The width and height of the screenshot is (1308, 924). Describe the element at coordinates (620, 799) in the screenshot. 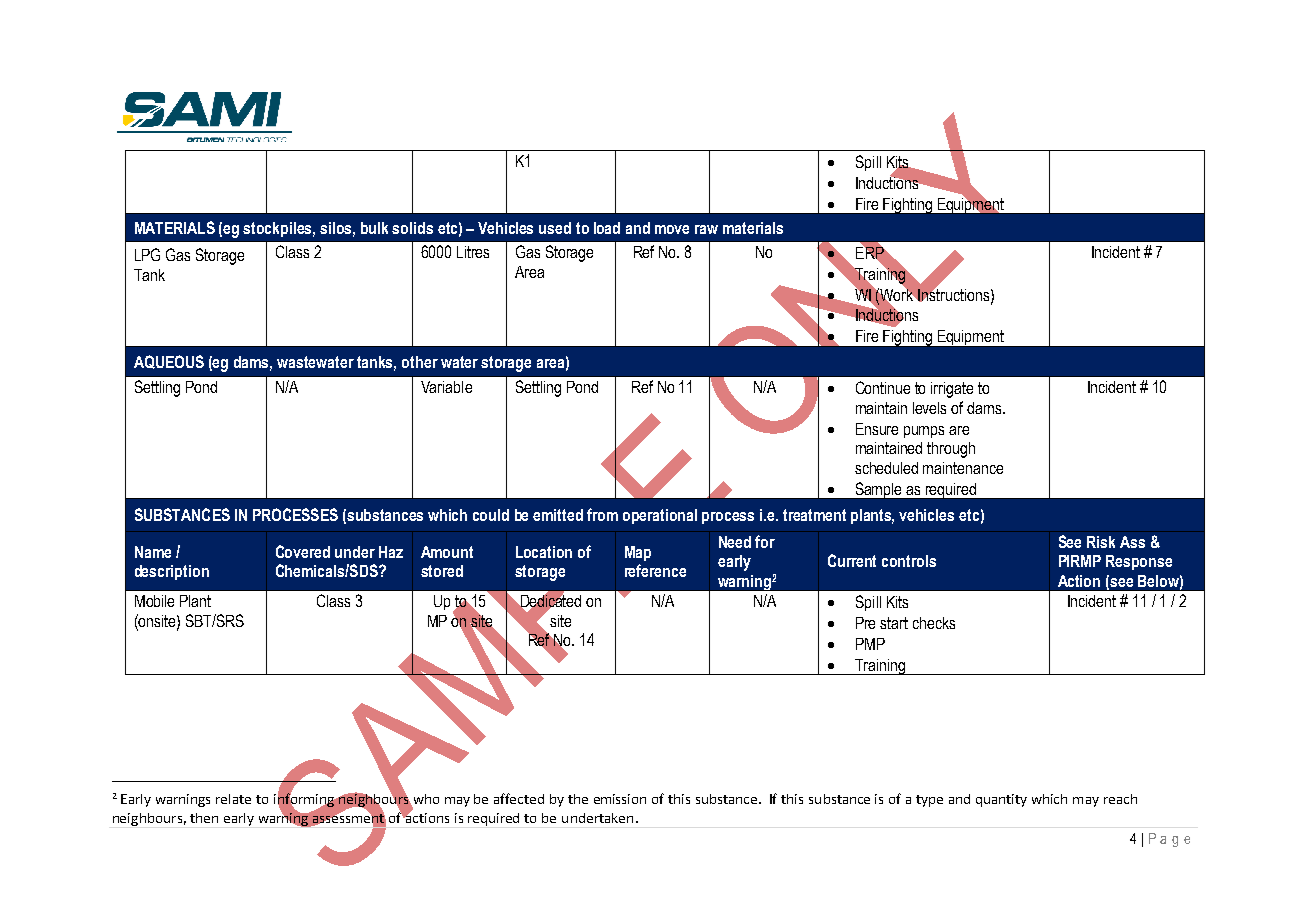

I see `emission` at that location.
